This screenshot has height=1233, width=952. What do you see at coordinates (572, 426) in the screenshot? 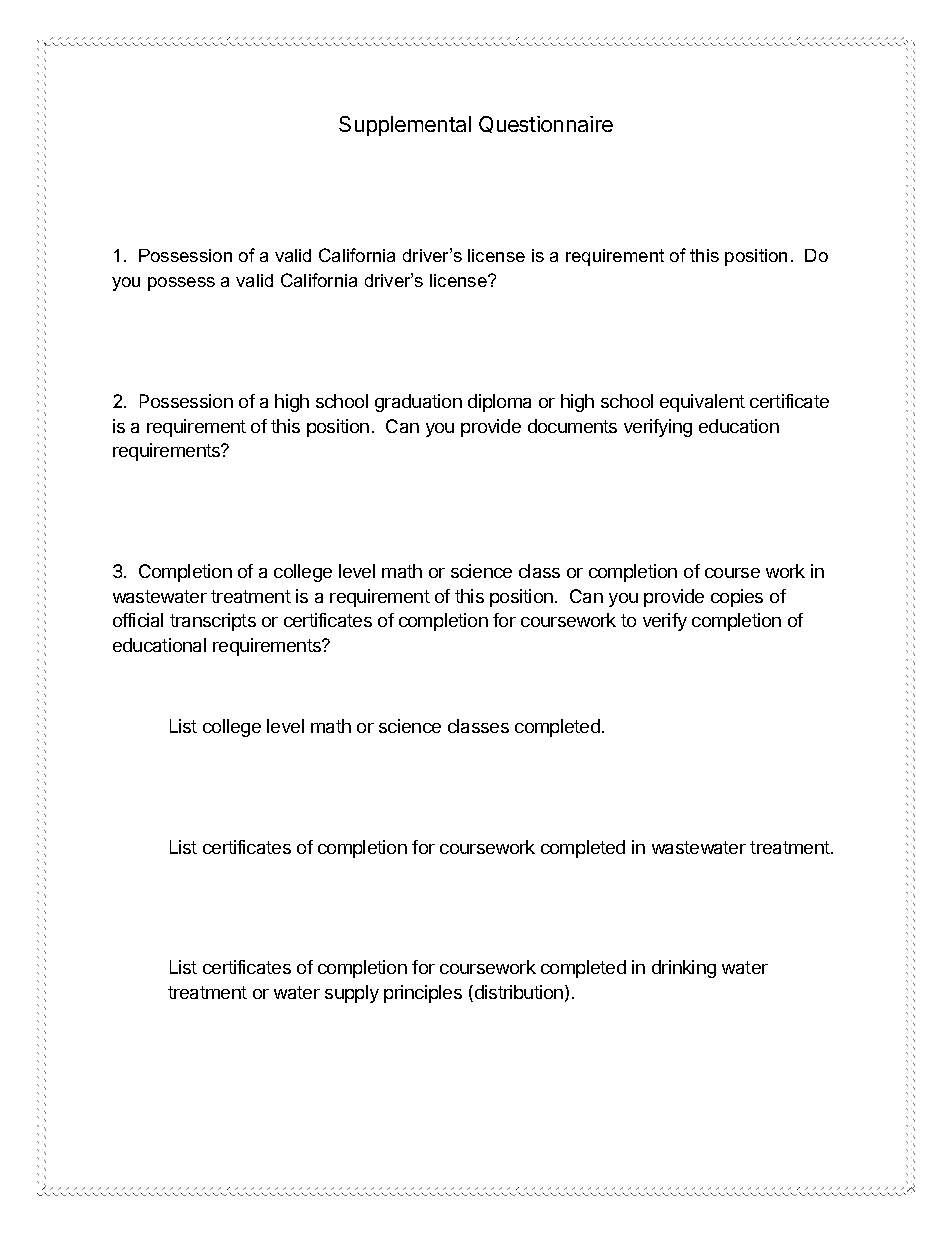
I see `documents` at bounding box center [572, 426].
